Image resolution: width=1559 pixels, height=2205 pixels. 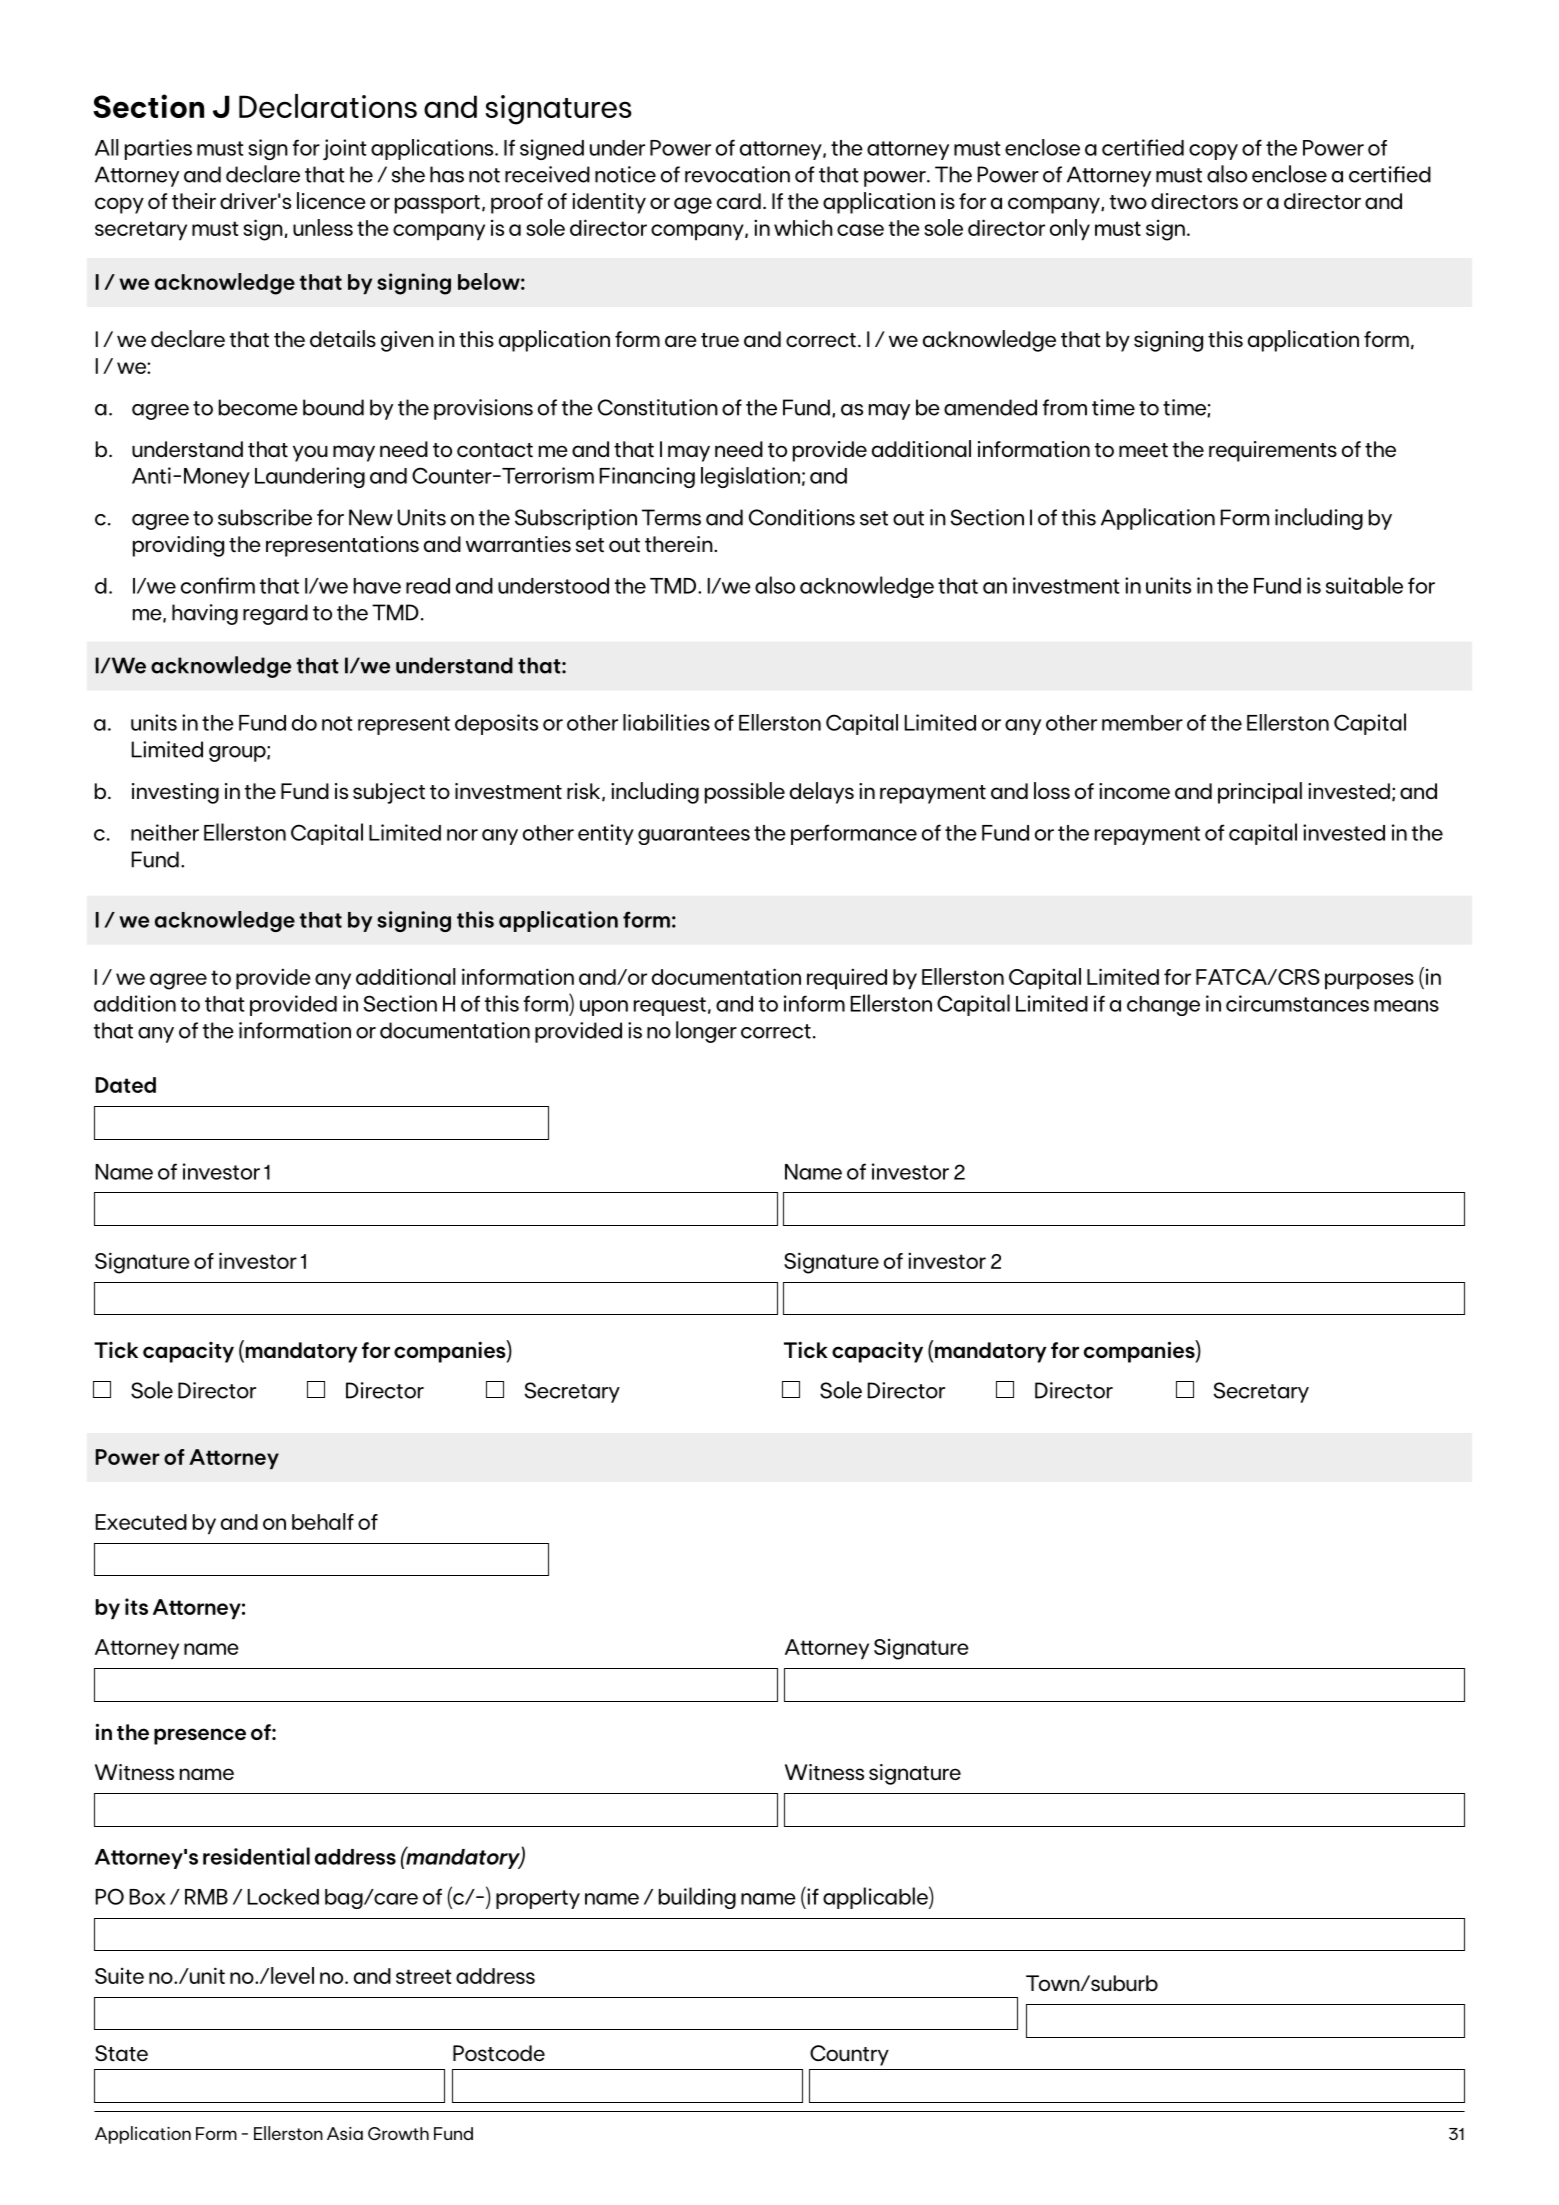 I want to click on licence, so click(x=331, y=200).
